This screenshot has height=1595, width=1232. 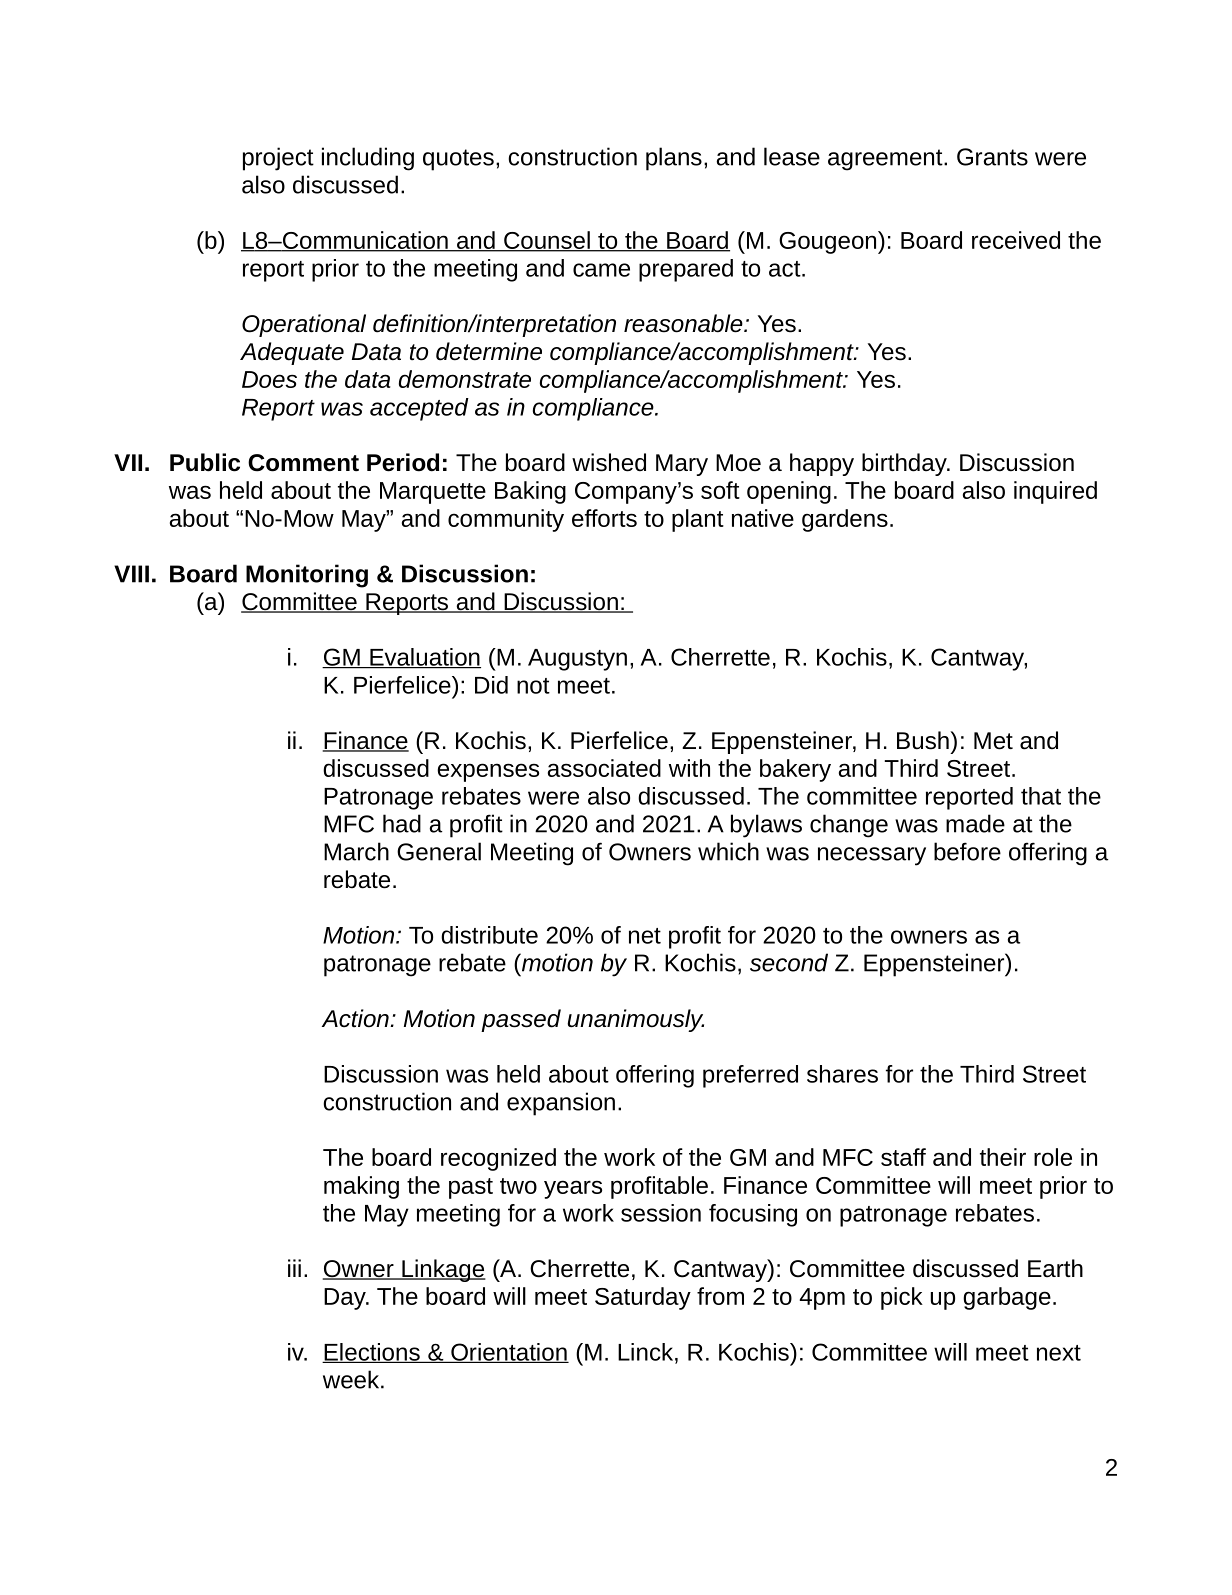 I want to click on Counsel, so click(x=547, y=241).
